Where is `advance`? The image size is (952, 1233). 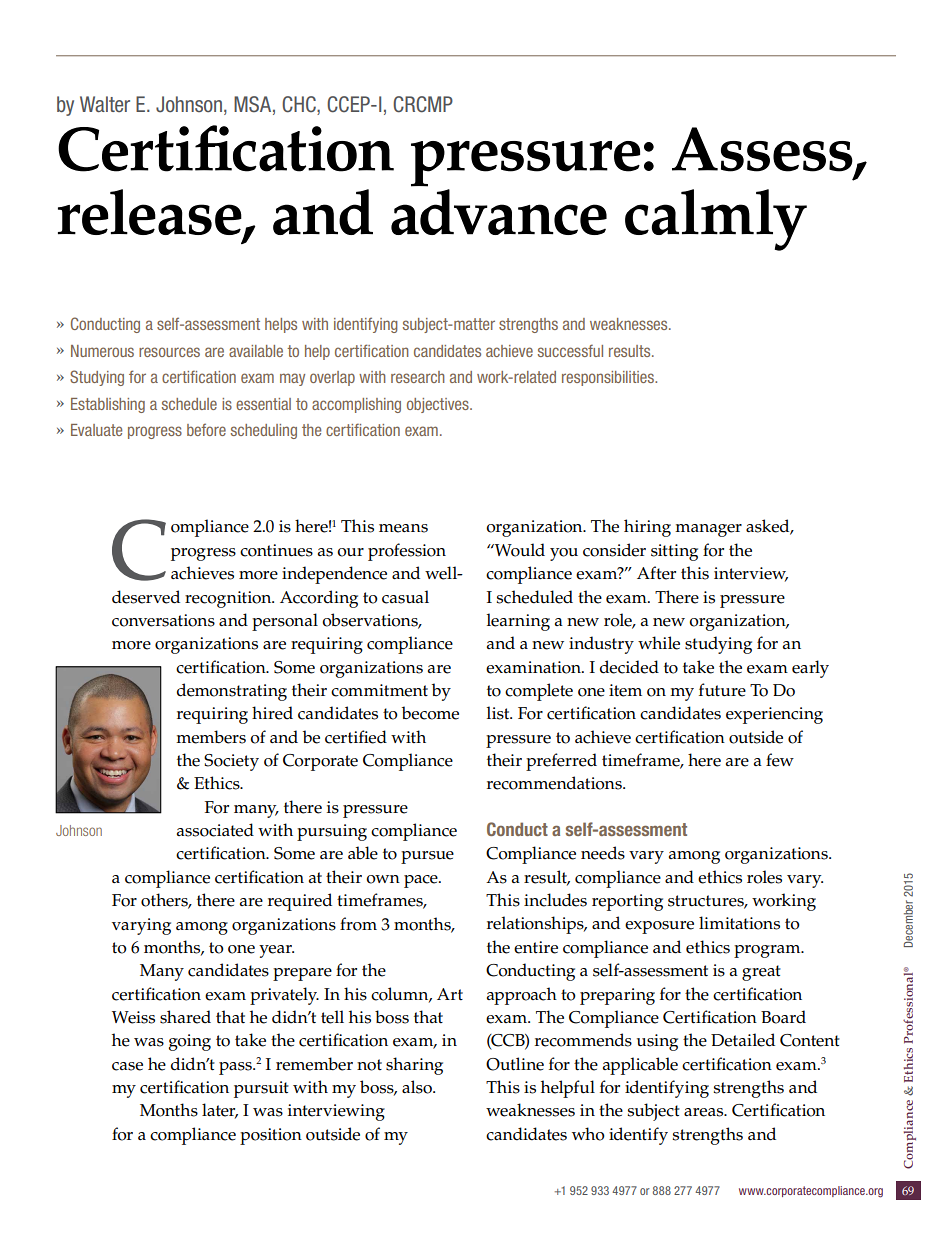 advance is located at coordinates (499, 212).
